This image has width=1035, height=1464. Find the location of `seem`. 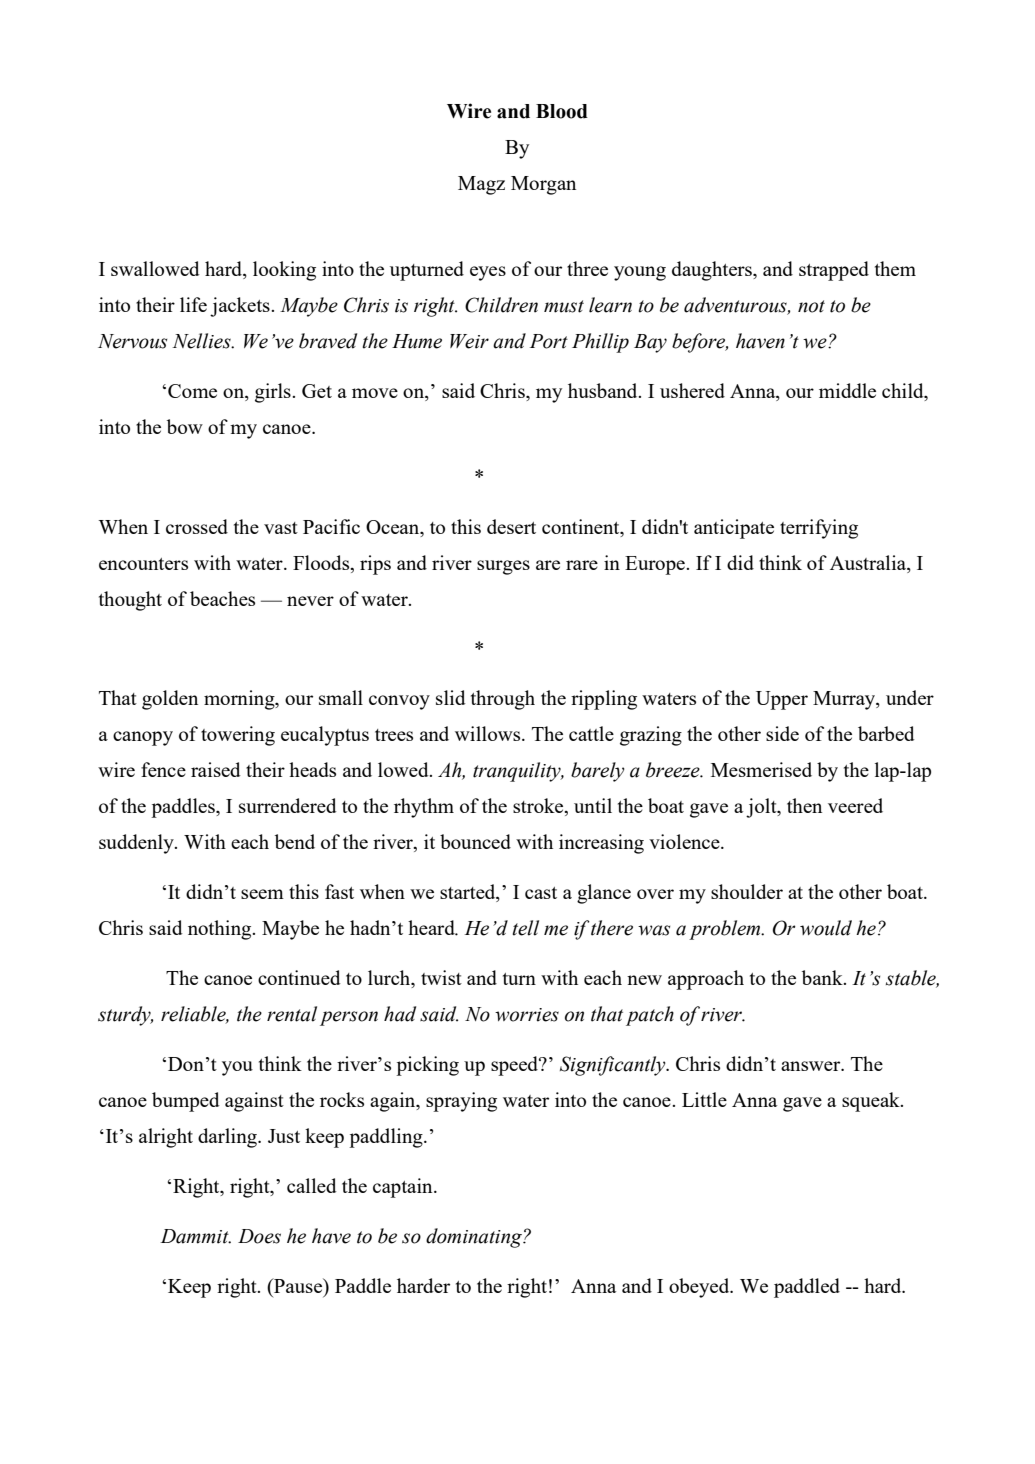

seem is located at coordinates (262, 894).
